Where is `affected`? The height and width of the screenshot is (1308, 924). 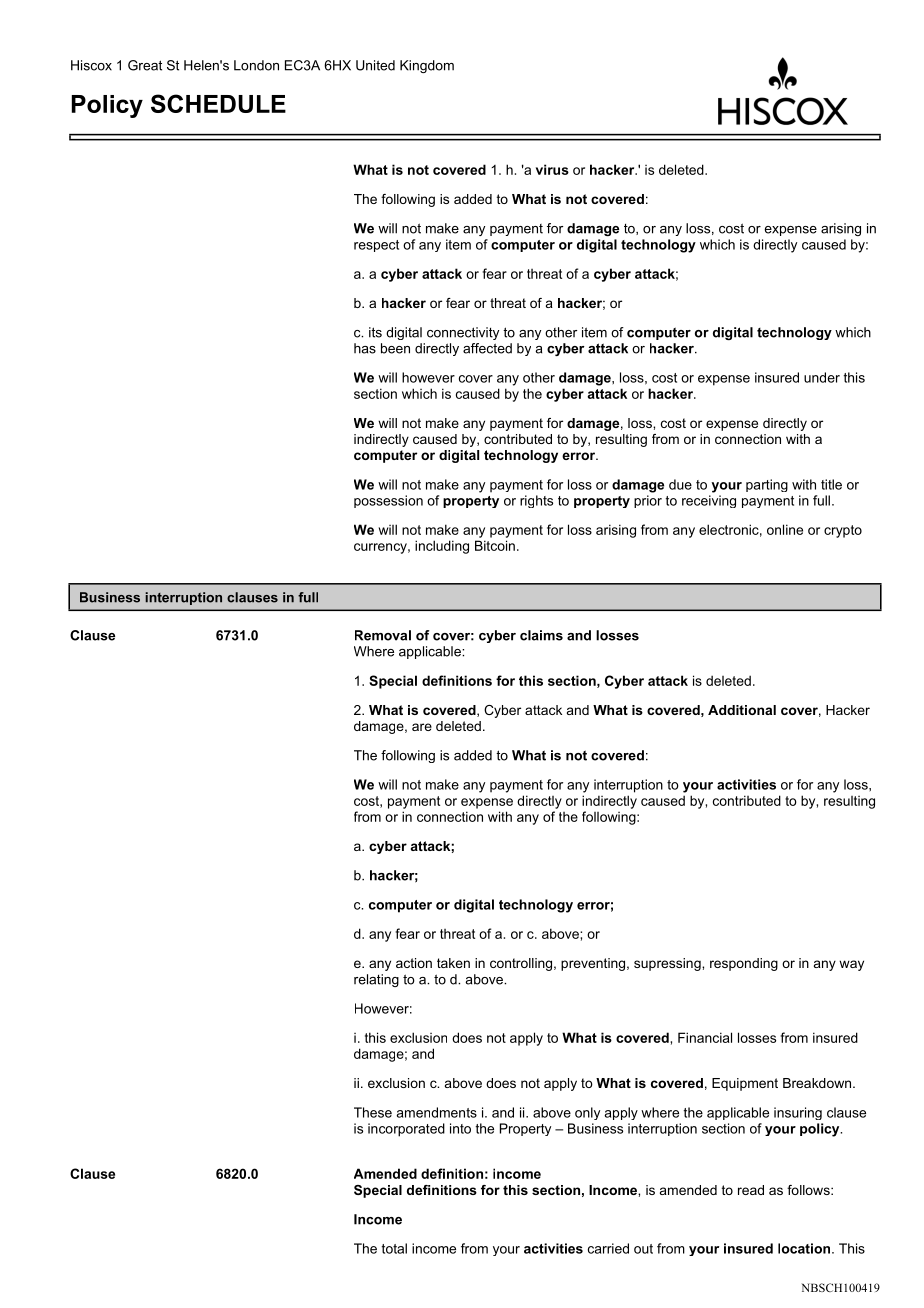 affected is located at coordinates (487, 348).
